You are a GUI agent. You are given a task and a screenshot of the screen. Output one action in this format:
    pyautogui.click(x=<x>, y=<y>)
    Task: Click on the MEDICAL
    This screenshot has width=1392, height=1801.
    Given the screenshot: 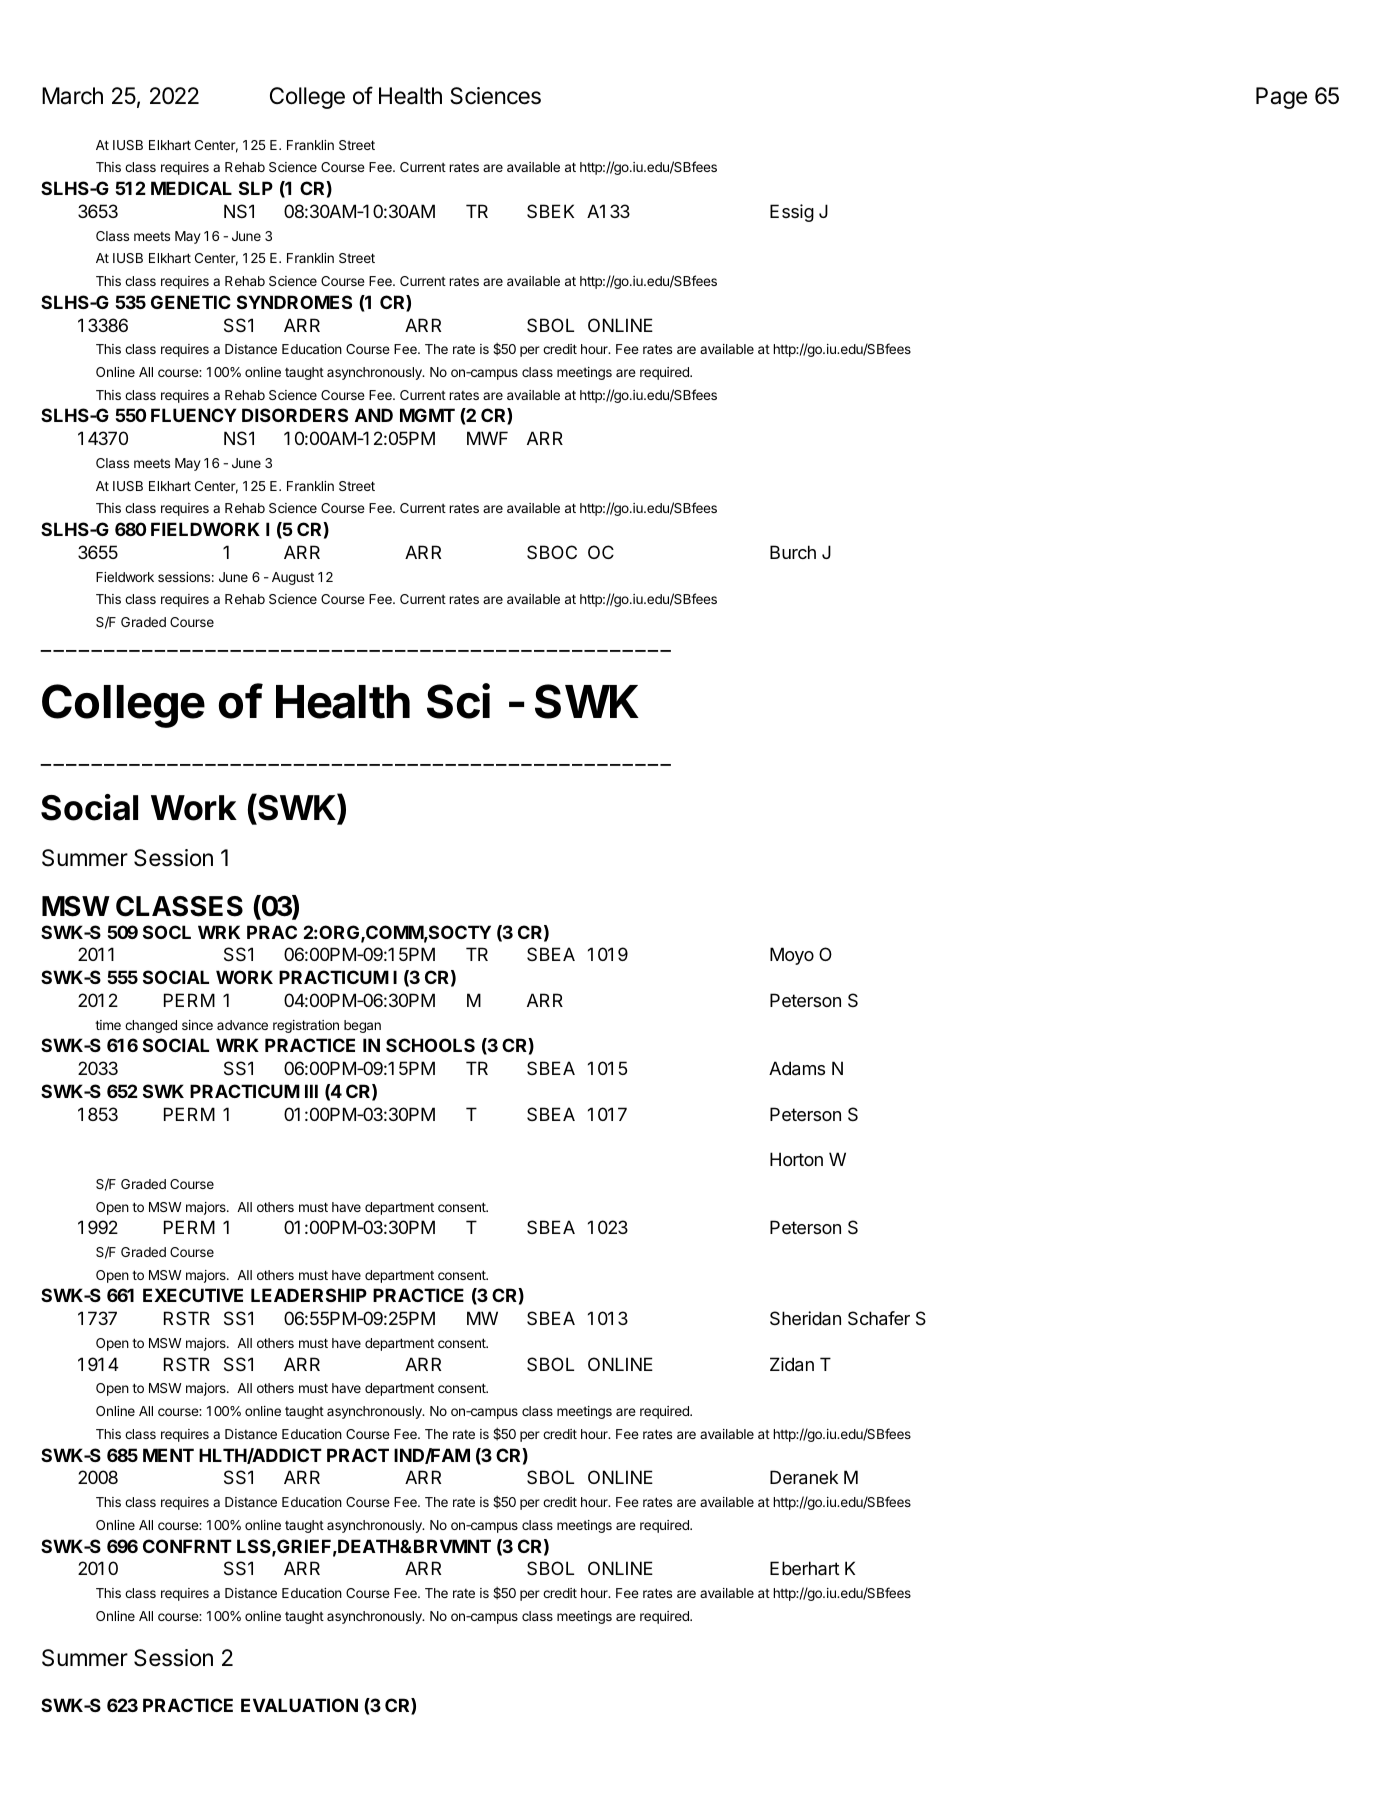 What is the action you would take?
    pyautogui.click(x=191, y=188)
